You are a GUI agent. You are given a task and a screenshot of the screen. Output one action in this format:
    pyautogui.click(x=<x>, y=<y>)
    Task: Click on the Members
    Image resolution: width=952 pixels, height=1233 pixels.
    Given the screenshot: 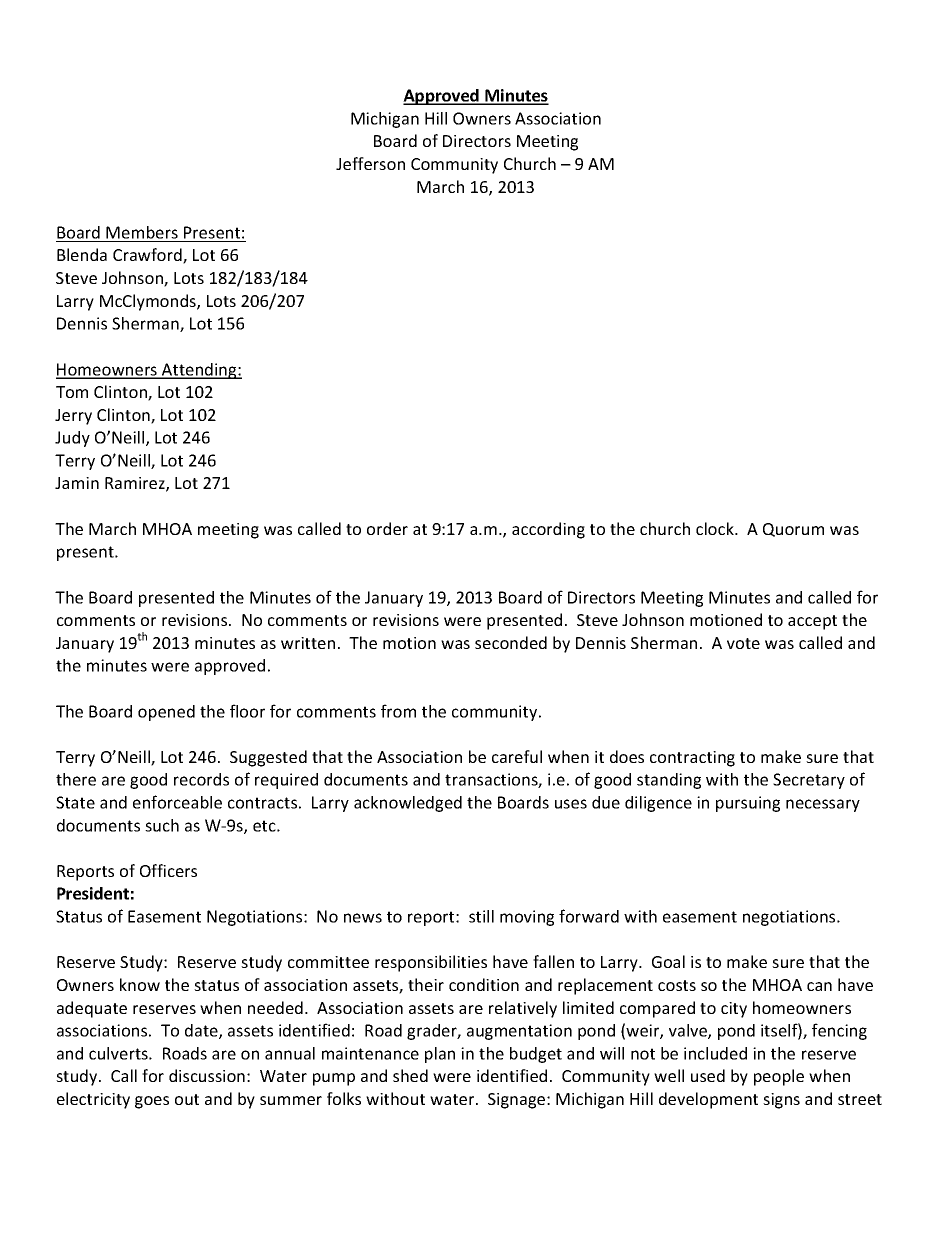 What is the action you would take?
    pyautogui.click(x=142, y=232)
